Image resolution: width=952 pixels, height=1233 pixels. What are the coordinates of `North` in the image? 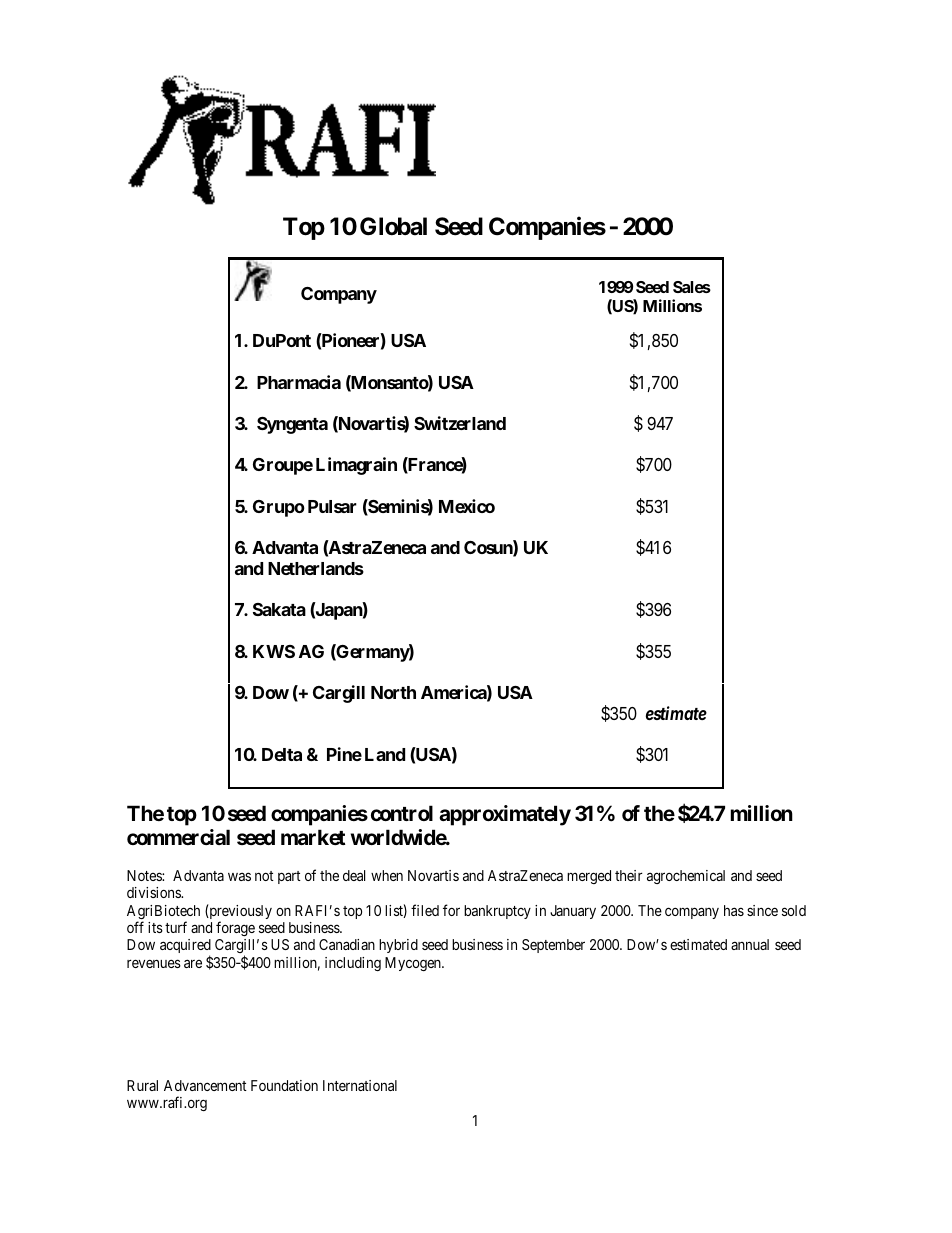 It's located at (393, 692).
